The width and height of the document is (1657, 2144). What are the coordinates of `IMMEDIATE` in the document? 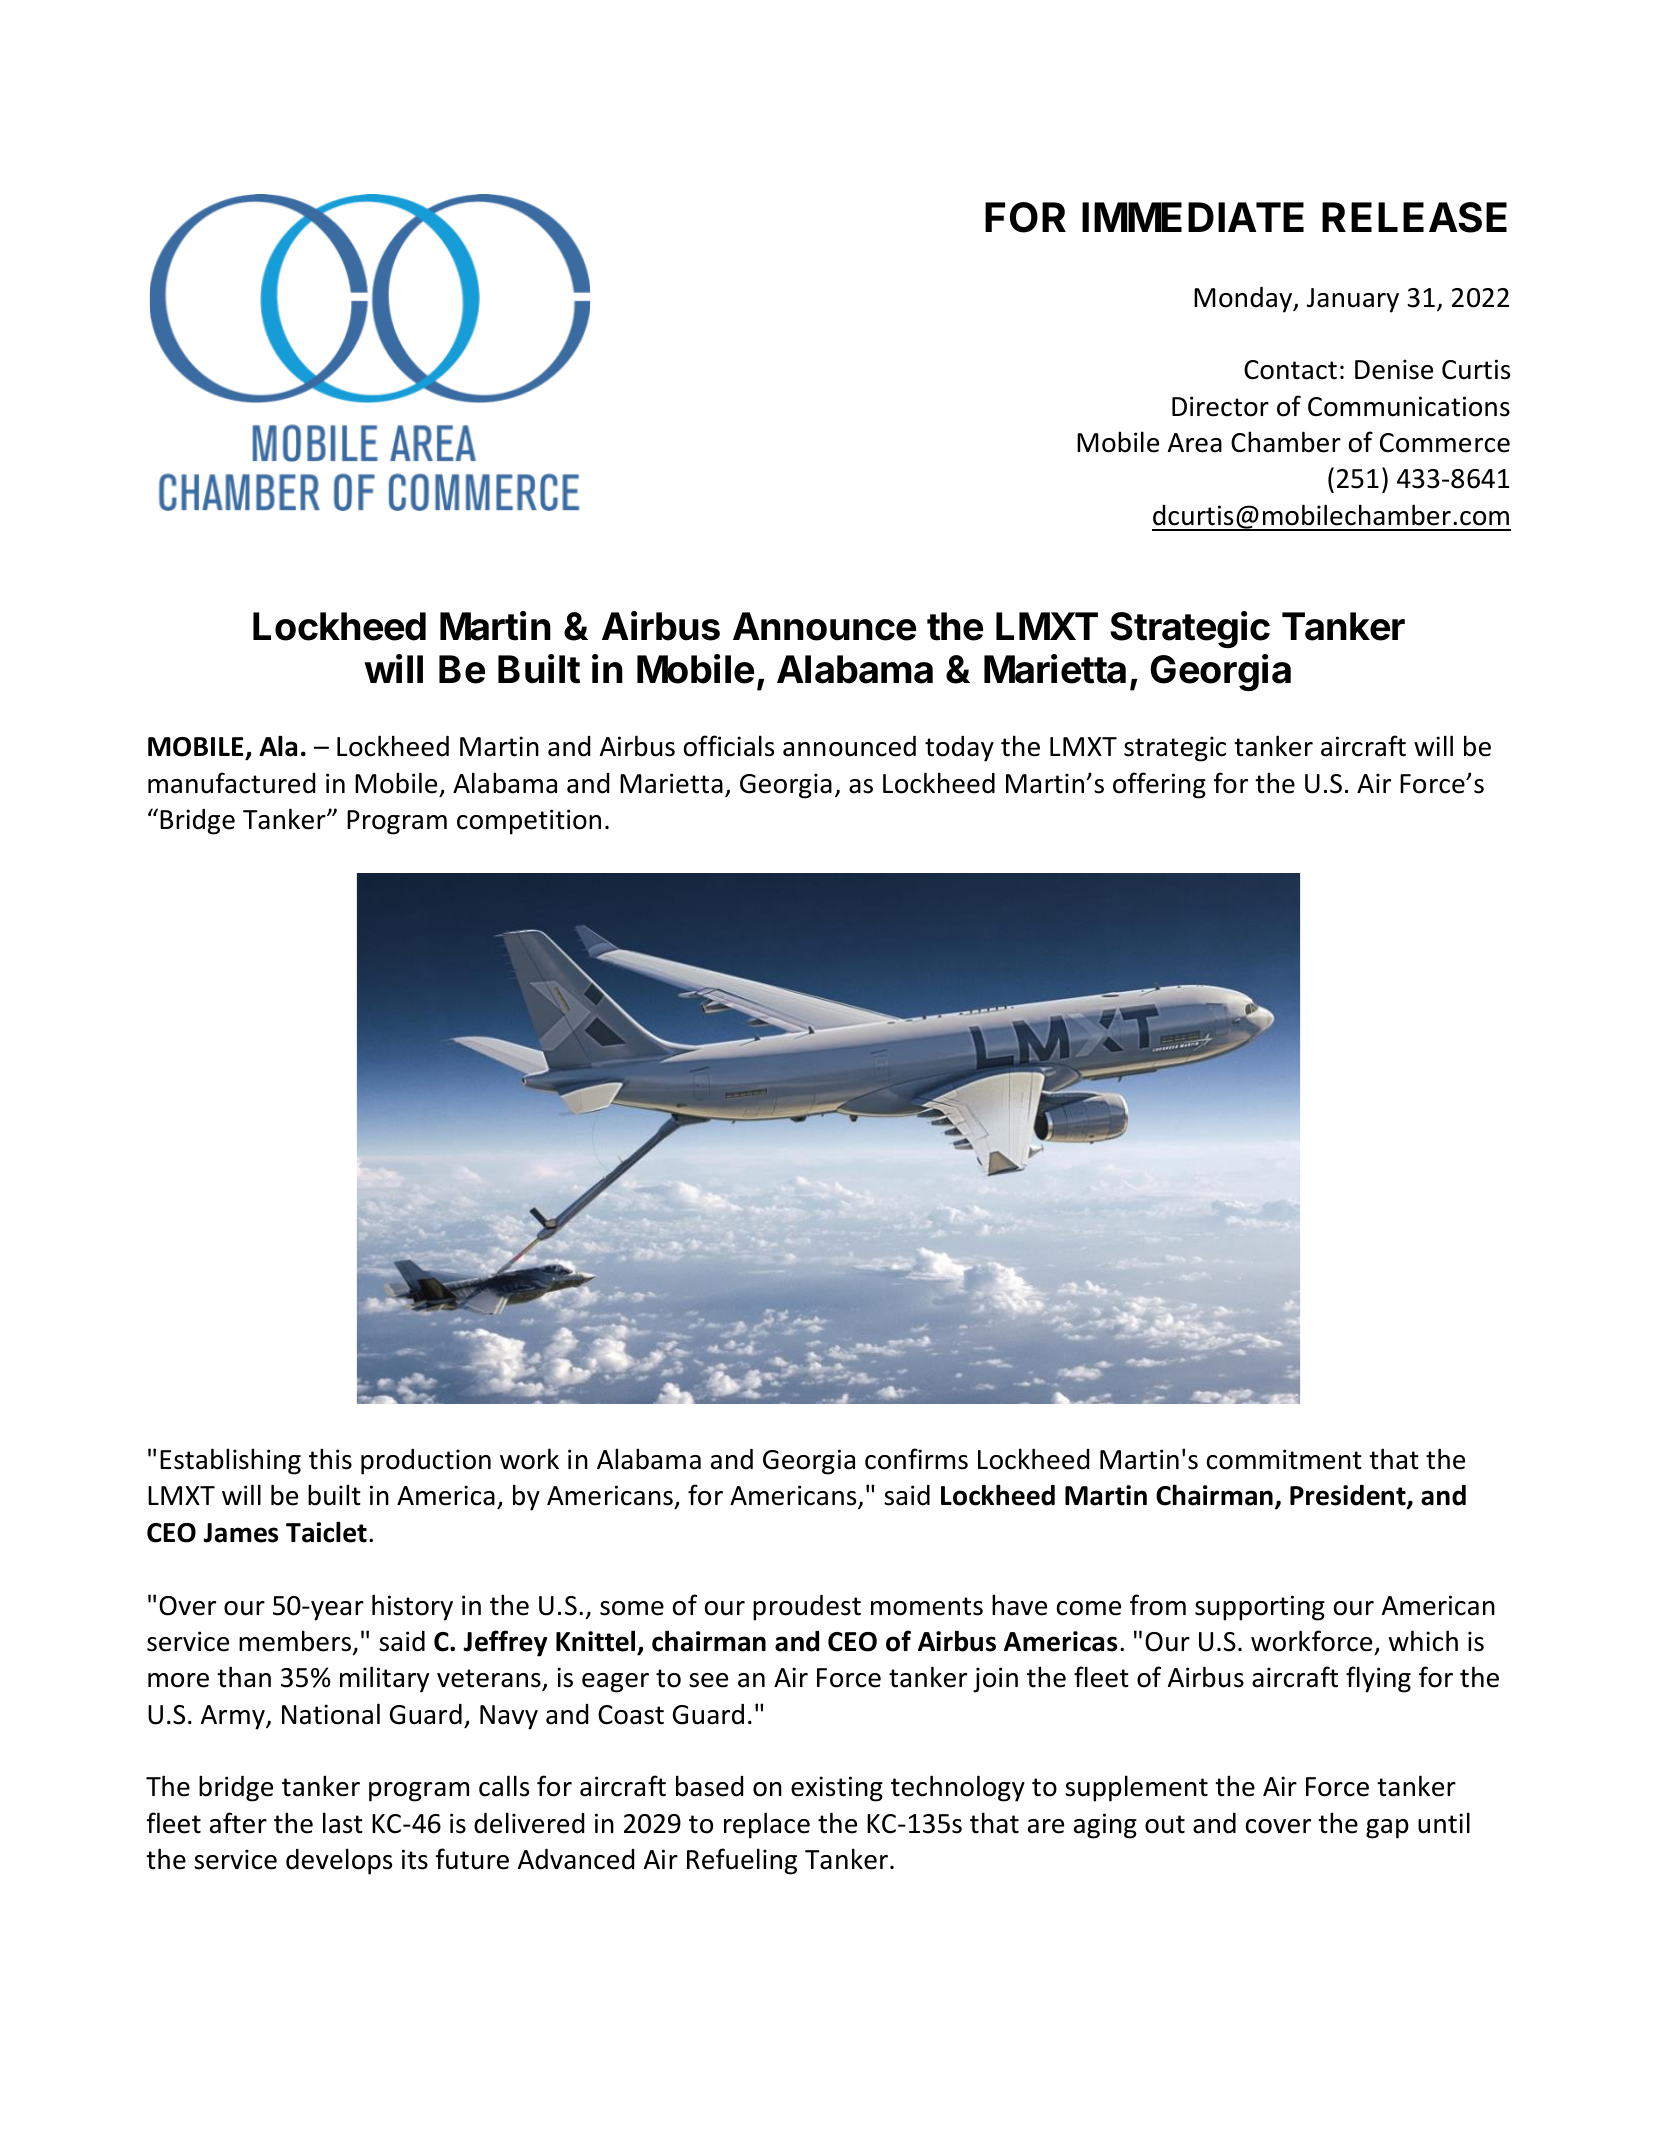 It's located at (1193, 217).
